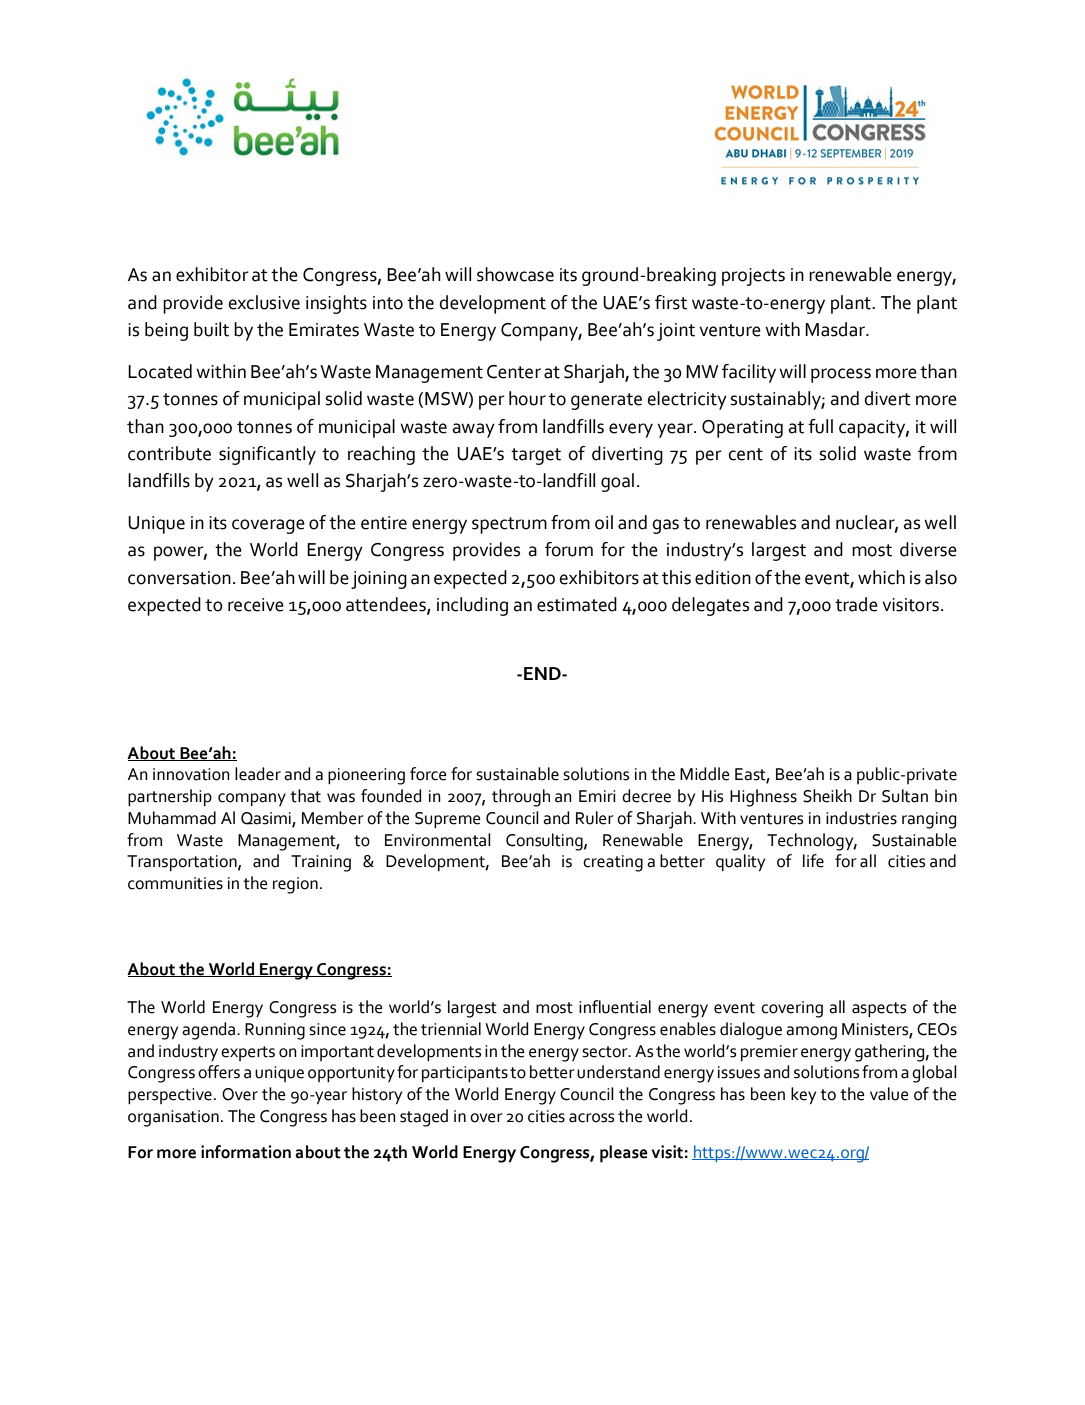 This document has width=1085, height=1405. Describe the element at coordinates (264, 302) in the document. I see `exclusive` at that location.
